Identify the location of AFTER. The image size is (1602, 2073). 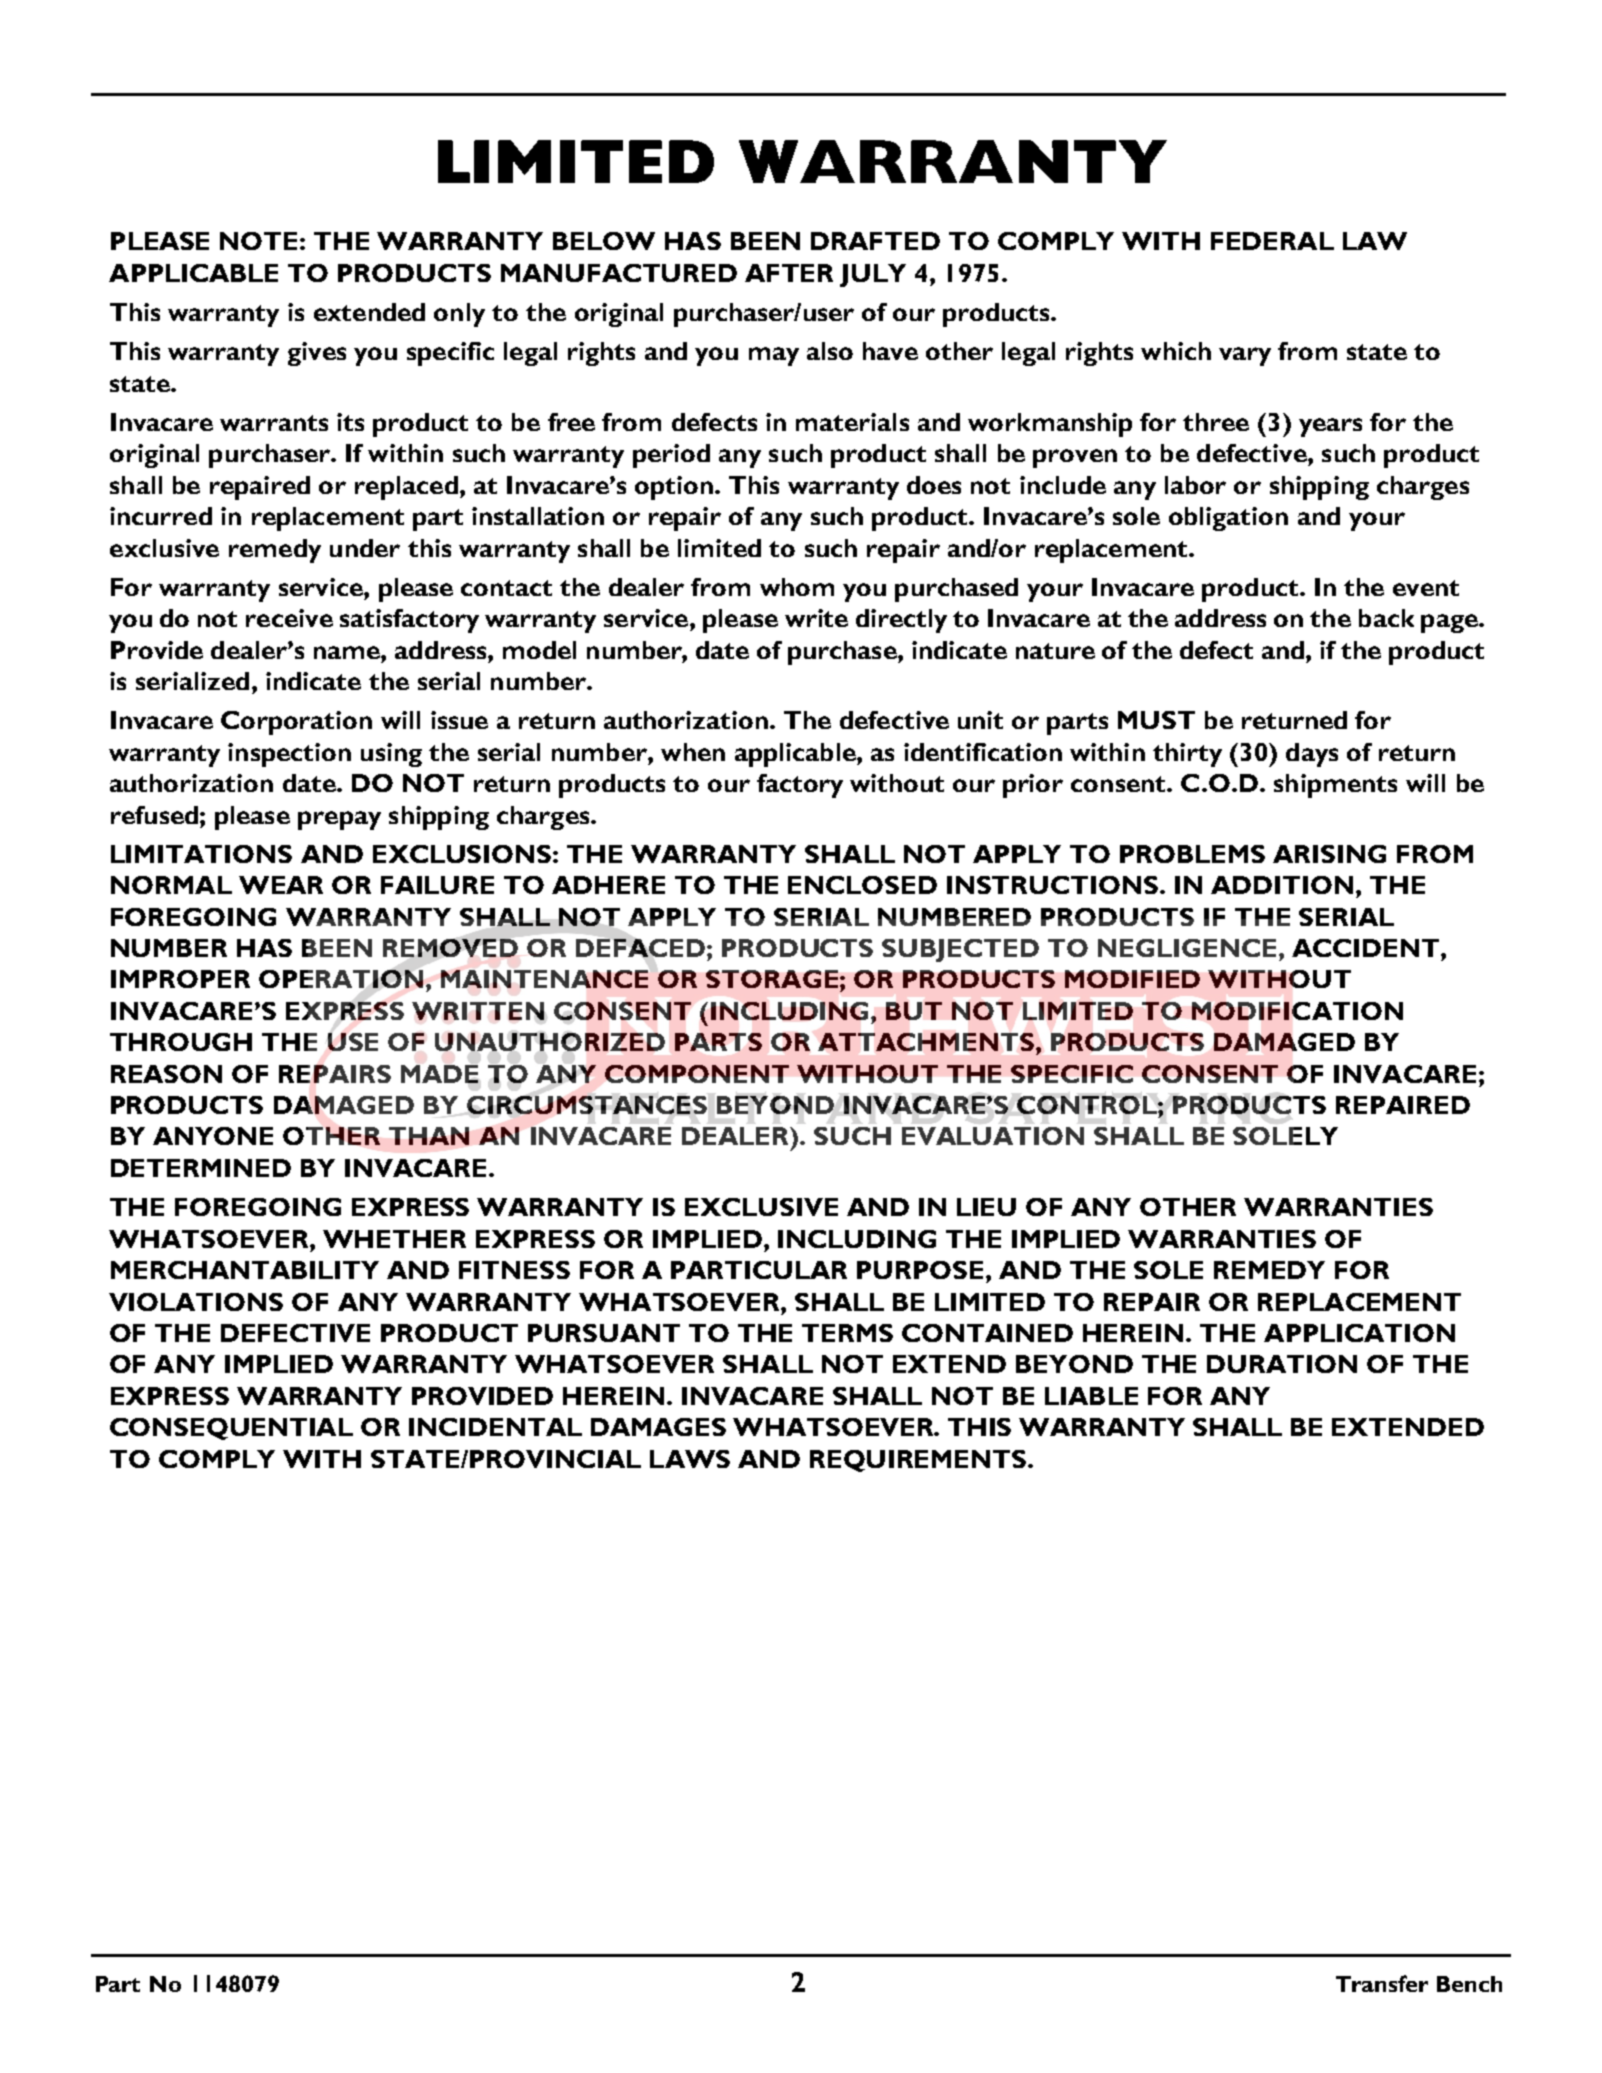
(789, 273).
